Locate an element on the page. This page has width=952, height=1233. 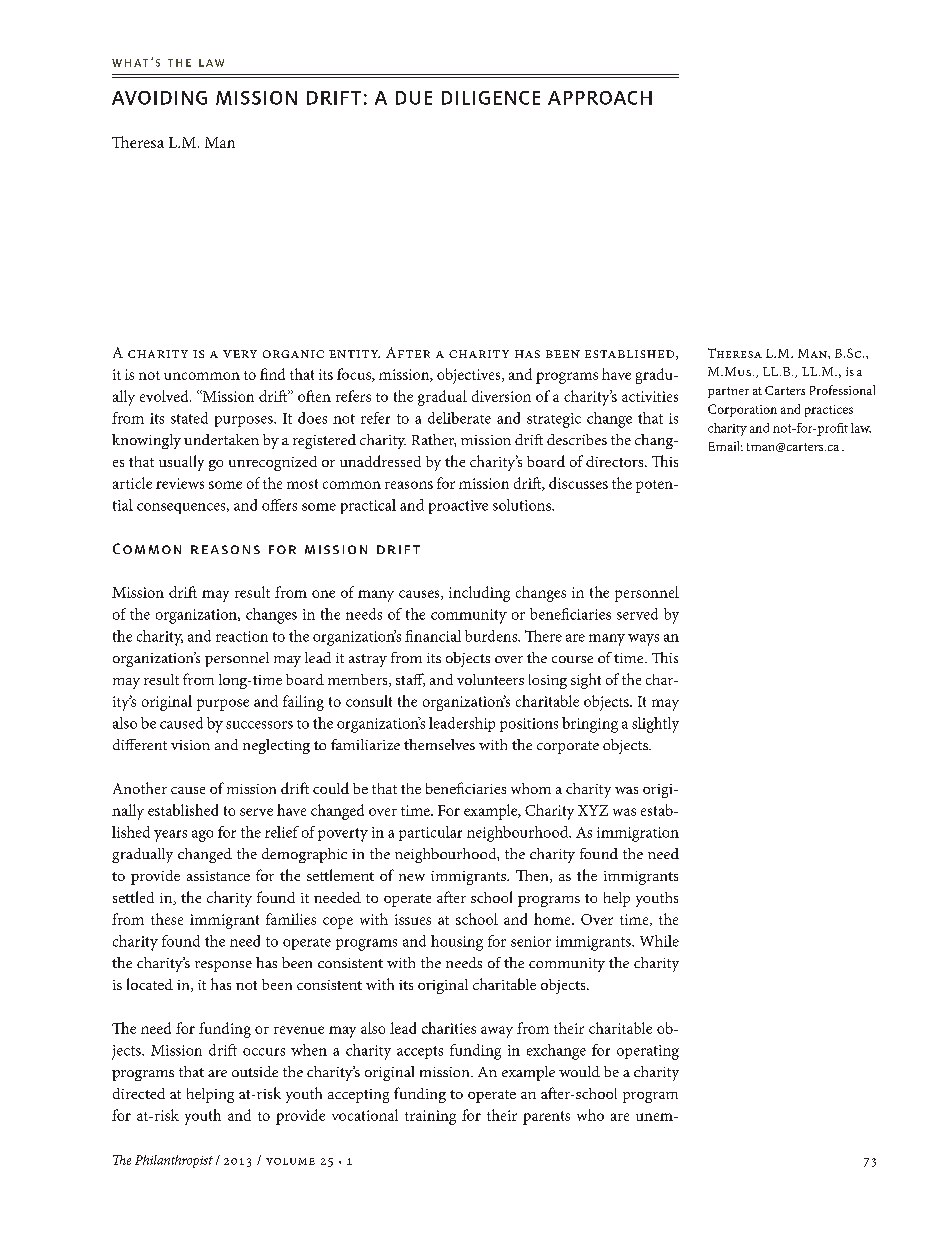
outside is located at coordinates (255, 1071).
